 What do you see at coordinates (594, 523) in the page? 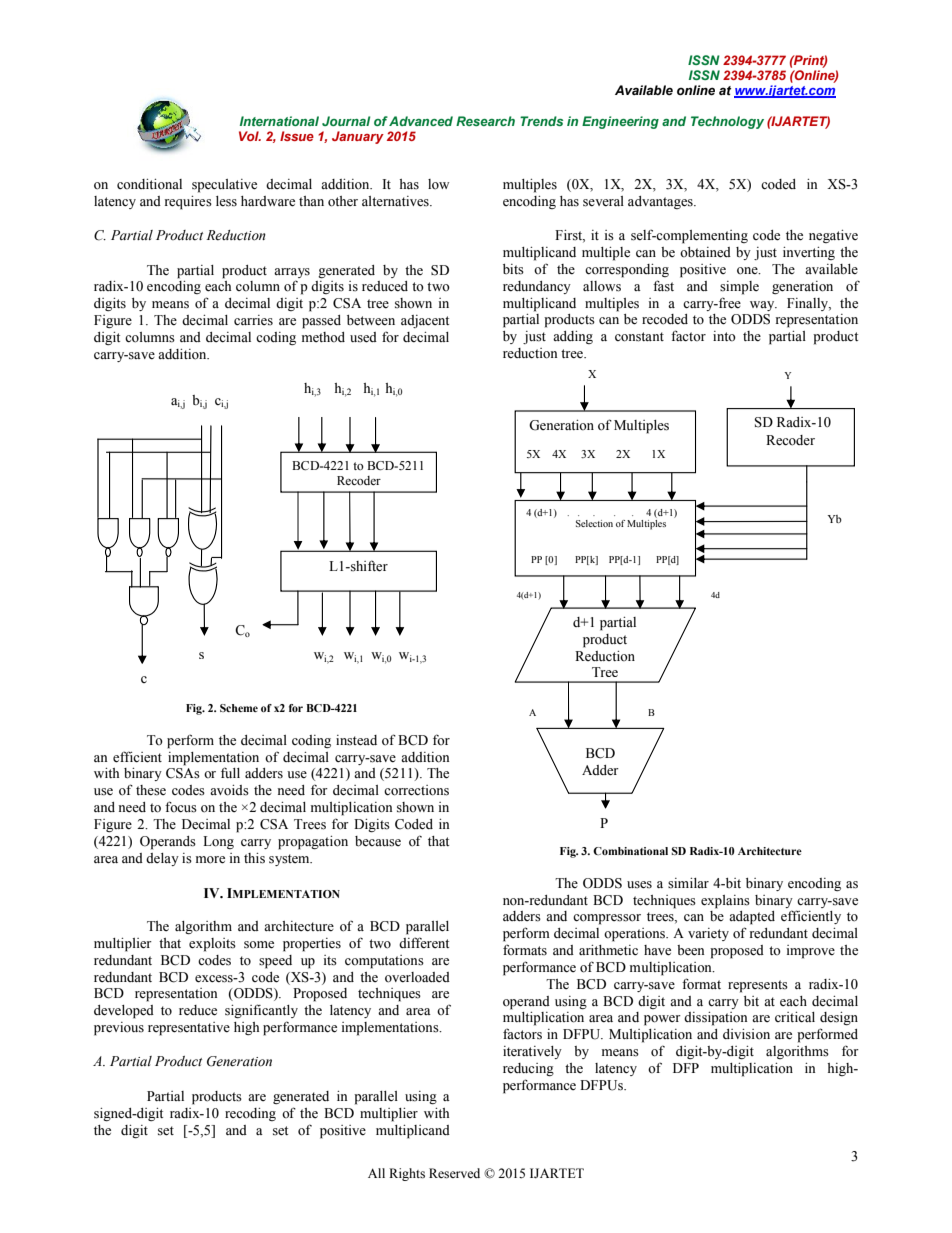
I see `Selection` at bounding box center [594, 523].
